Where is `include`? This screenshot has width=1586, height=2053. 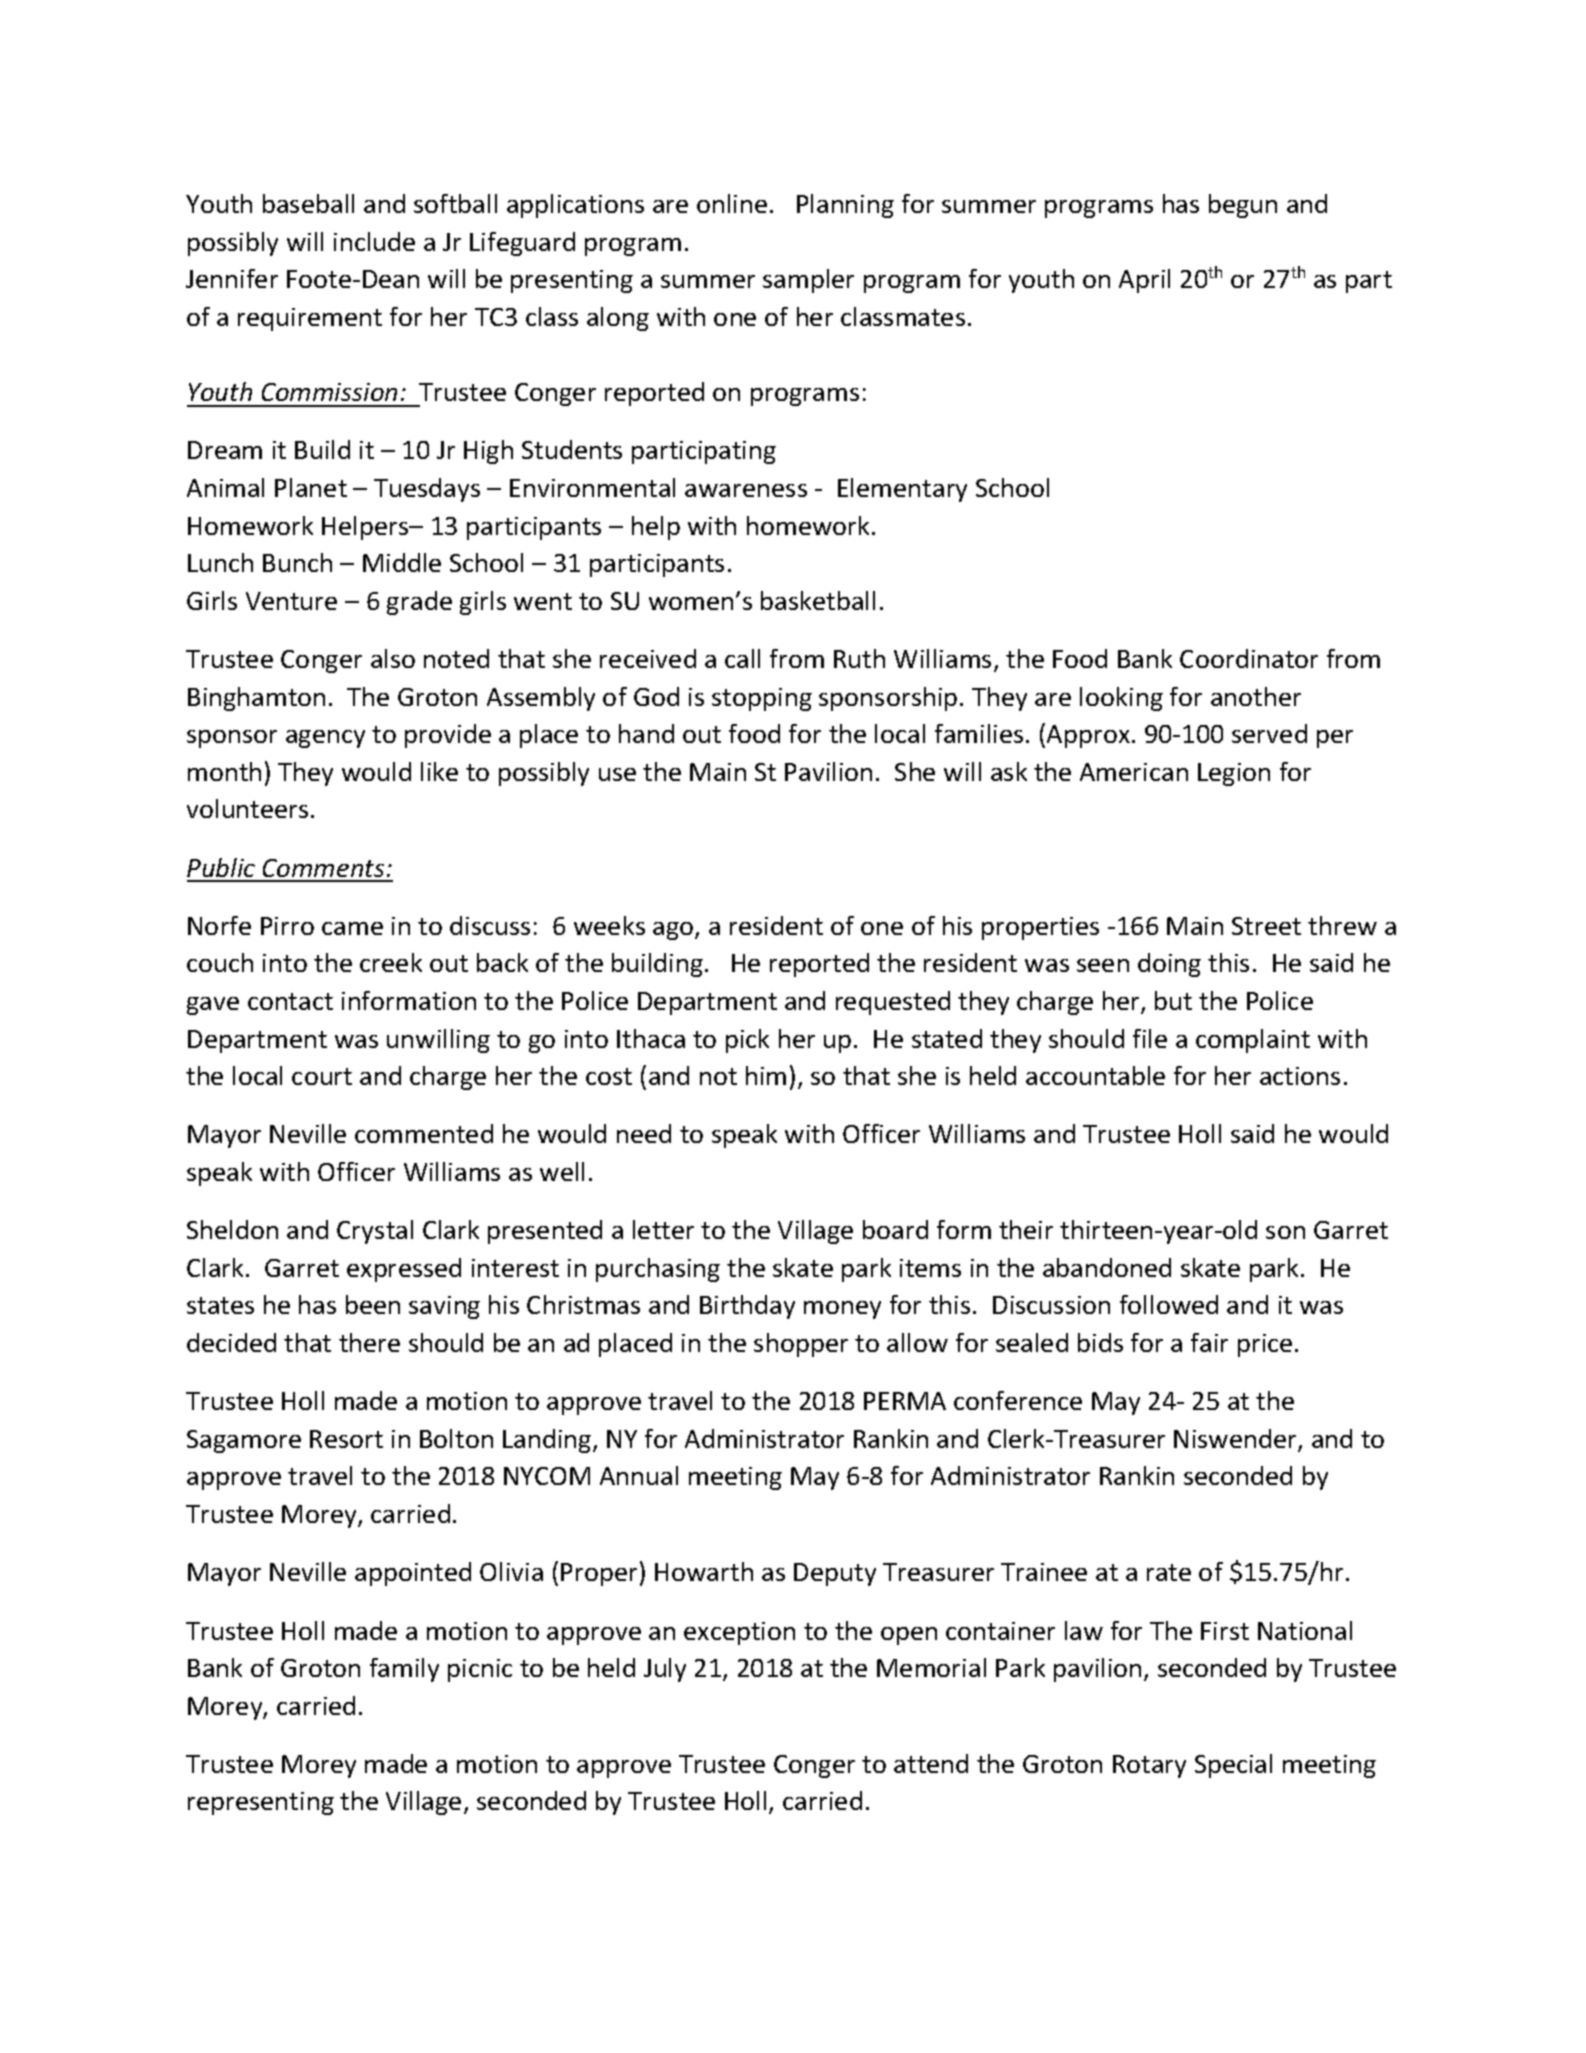
include is located at coordinates (374, 241).
